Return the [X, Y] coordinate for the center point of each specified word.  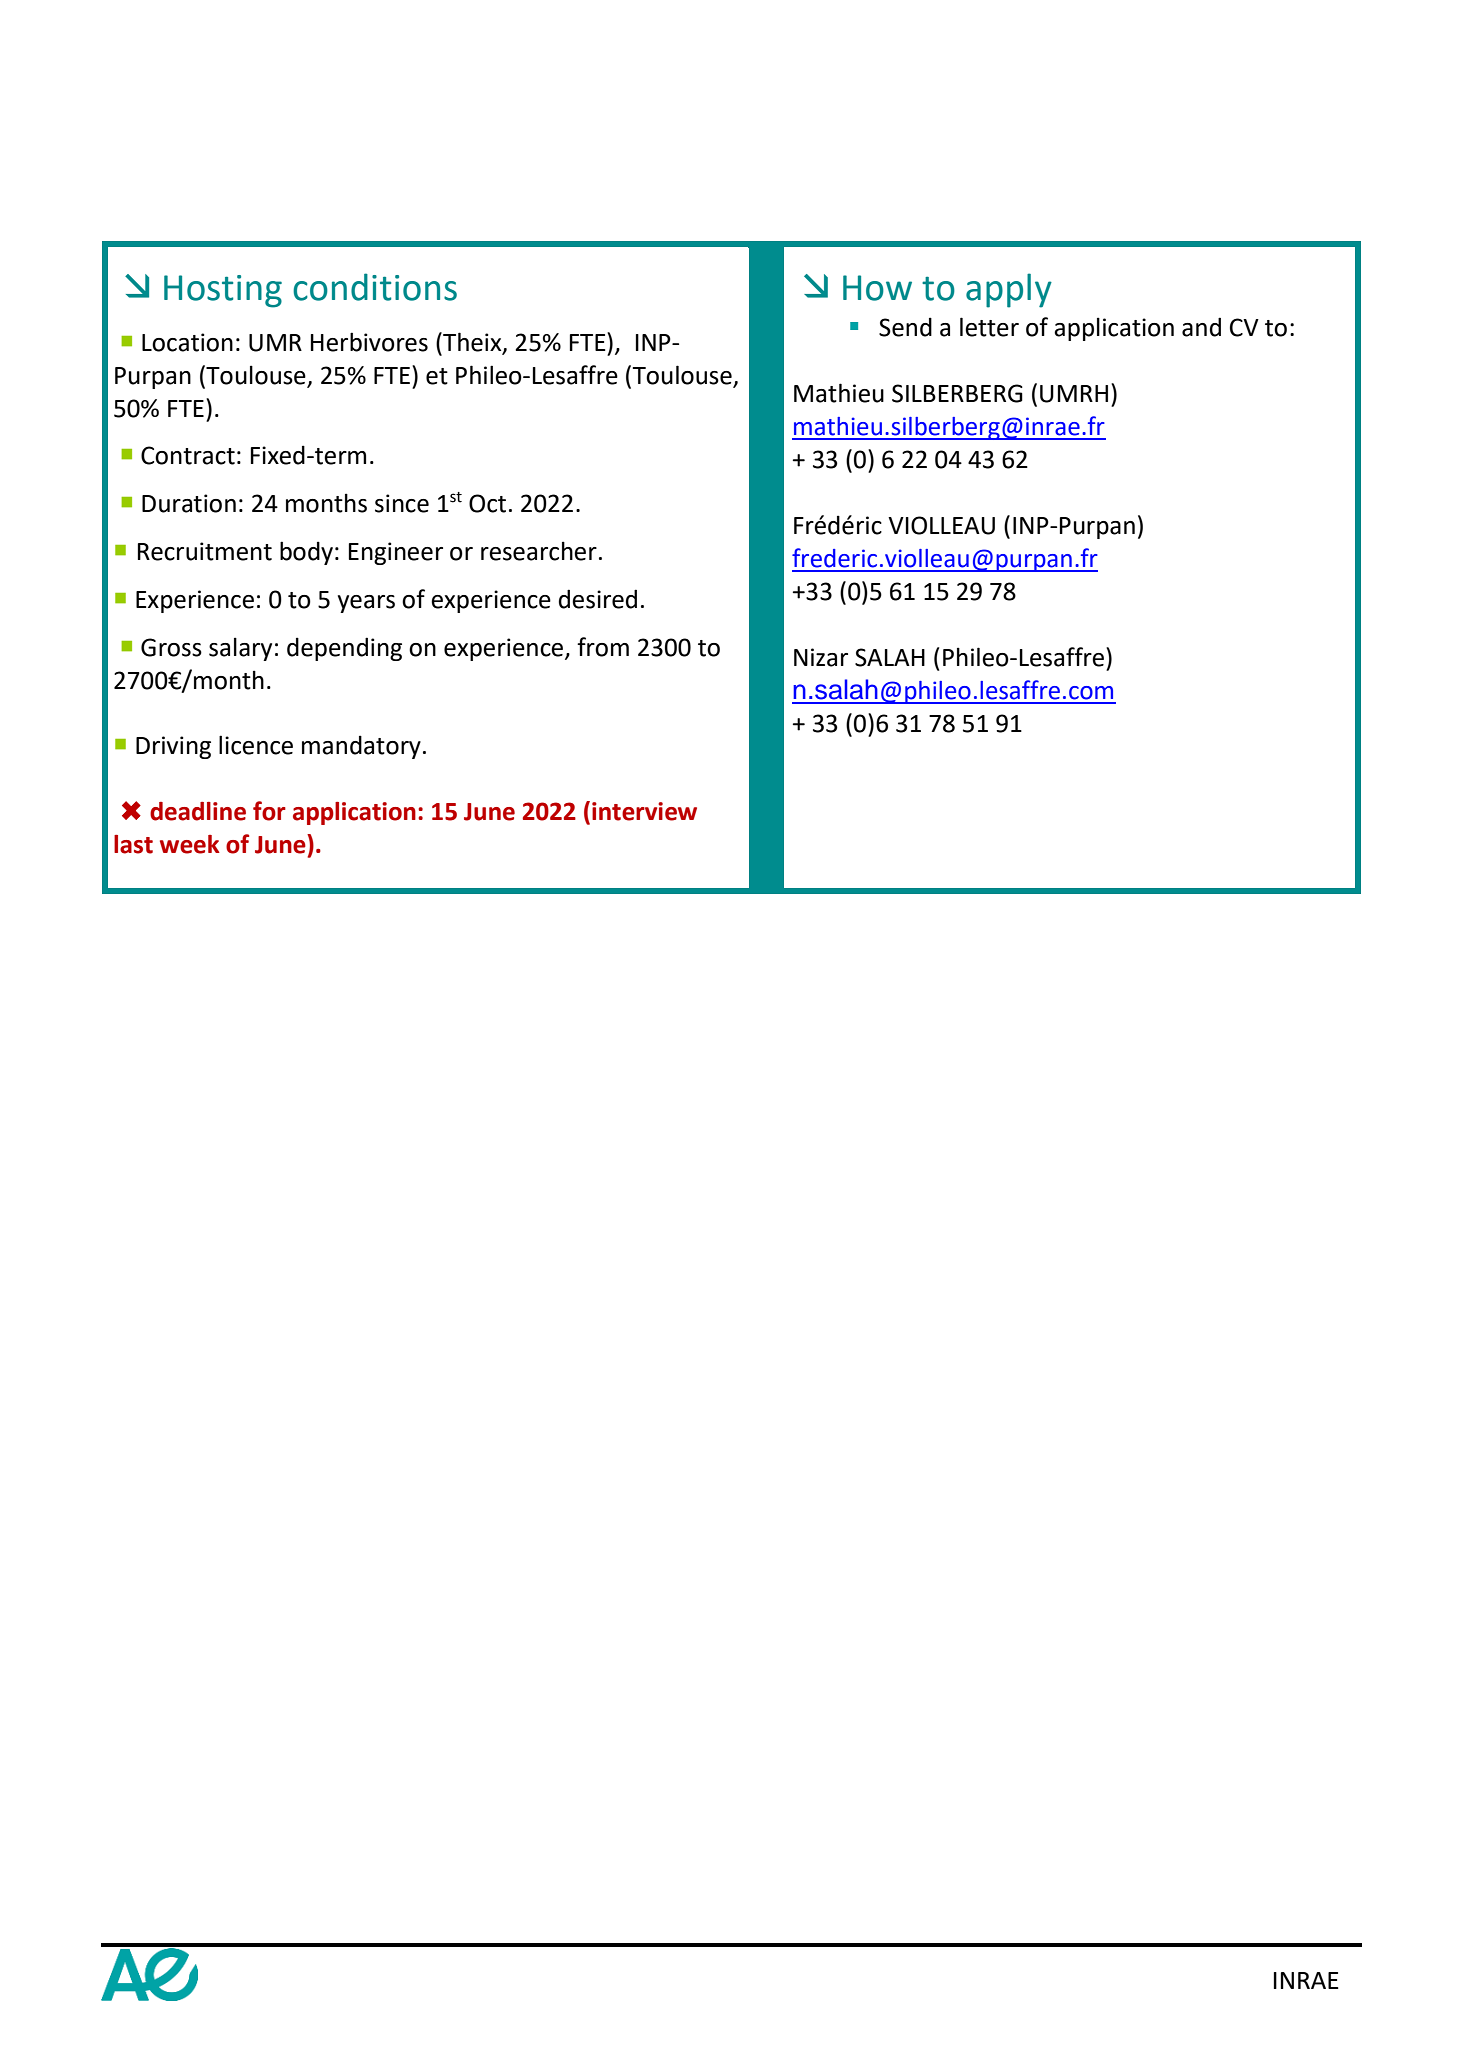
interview [644, 811]
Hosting [223, 291]
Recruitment [205, 551]
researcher [539, 551]
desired [598, 599]
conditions [375, 287]
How [877, 288]
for [269, 811]
